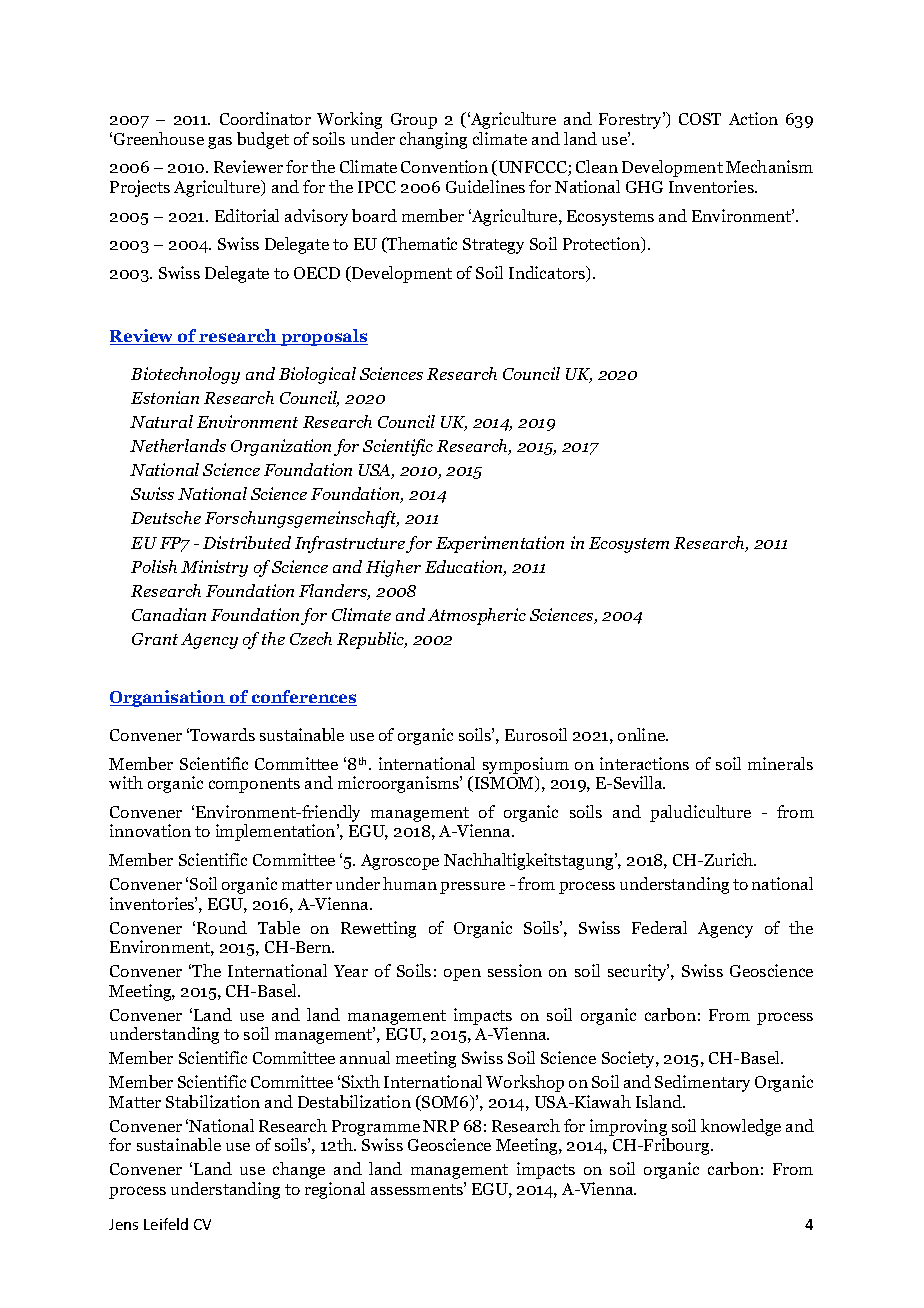  I want to click on innovation, so click(150, 830).
